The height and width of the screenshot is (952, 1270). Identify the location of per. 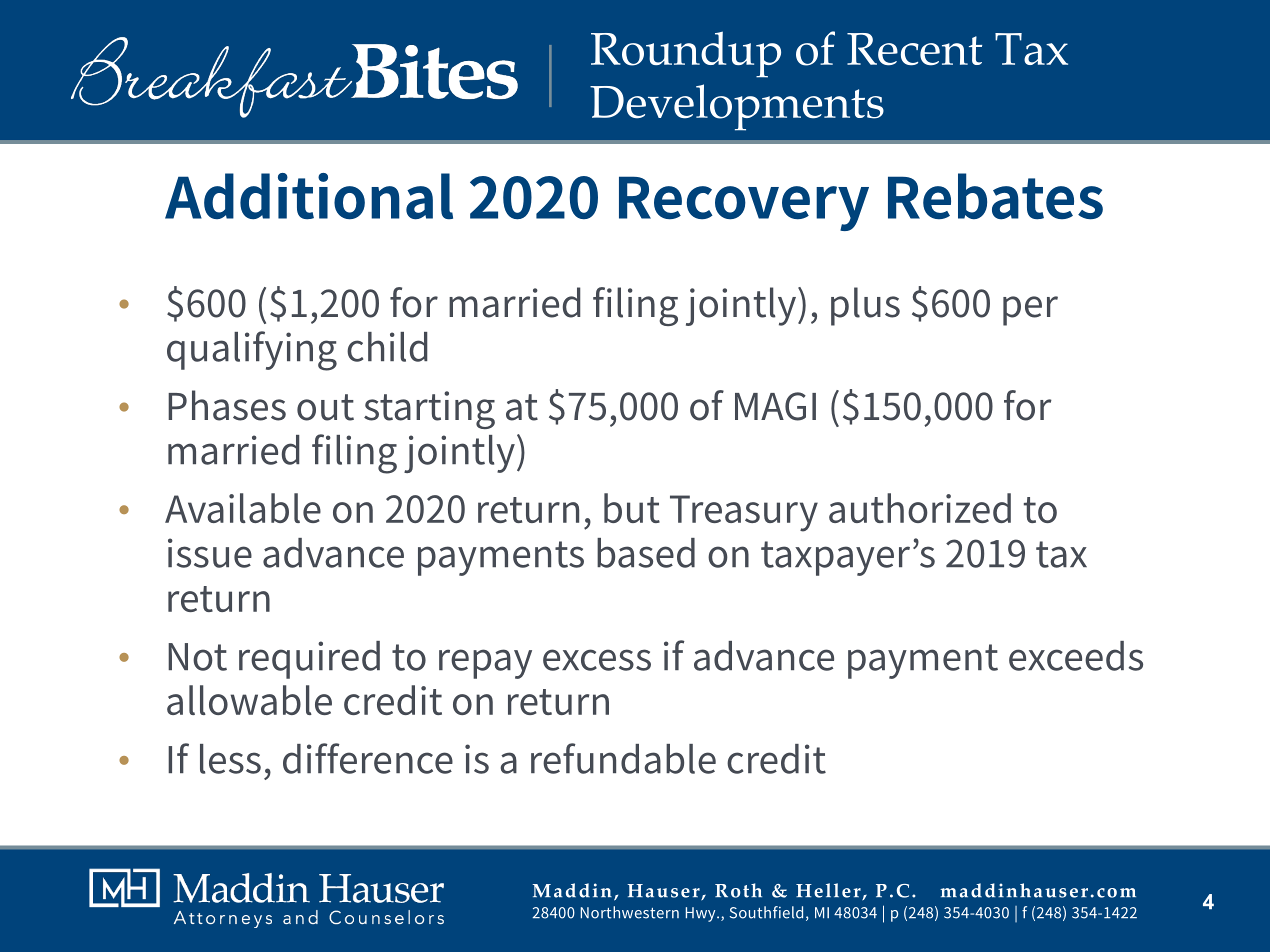
(1030, 311).
